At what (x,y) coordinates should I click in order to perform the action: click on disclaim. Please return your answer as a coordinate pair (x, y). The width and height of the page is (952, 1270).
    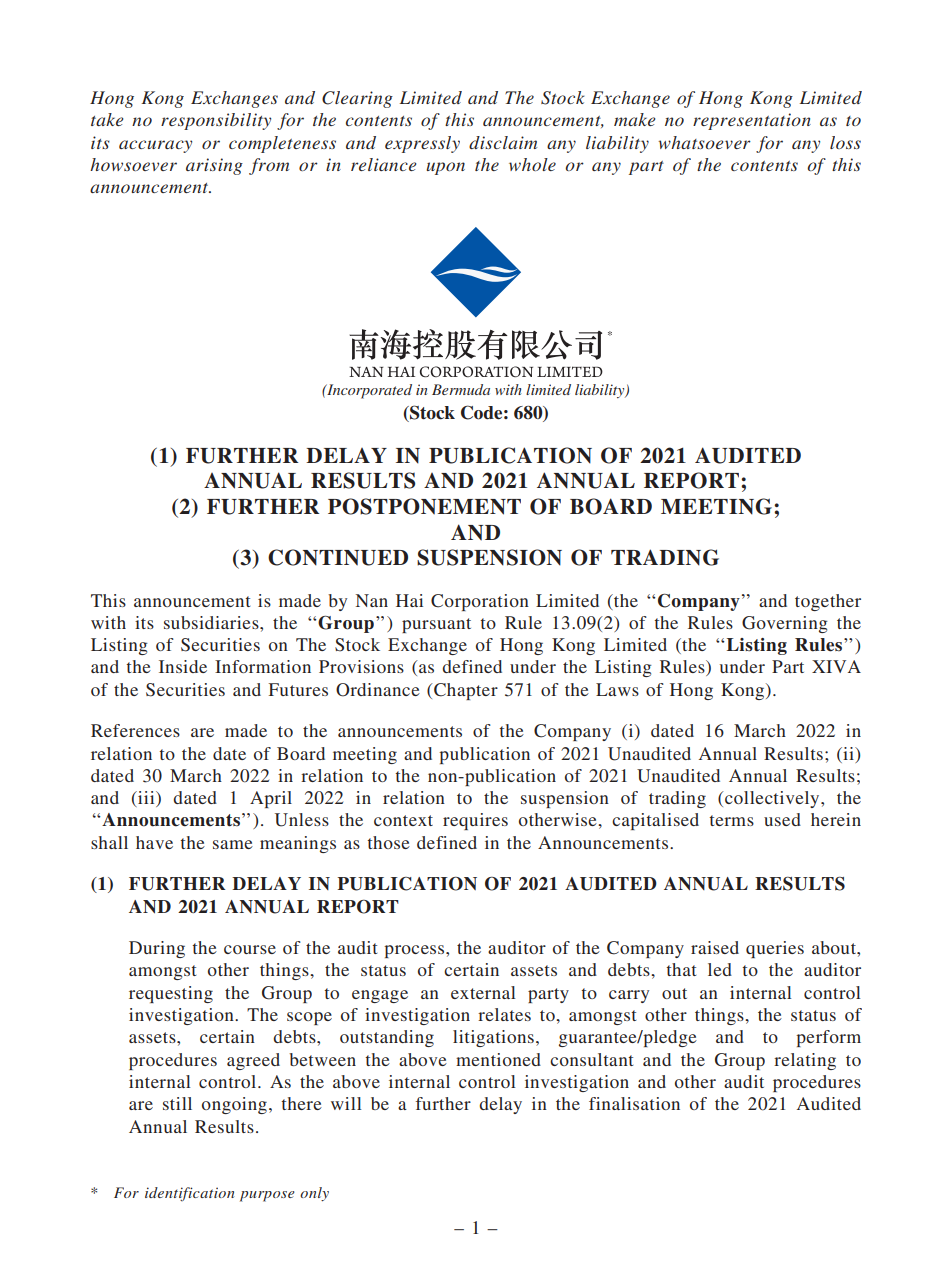
    Looking at the image, I should click on (503, 142).
